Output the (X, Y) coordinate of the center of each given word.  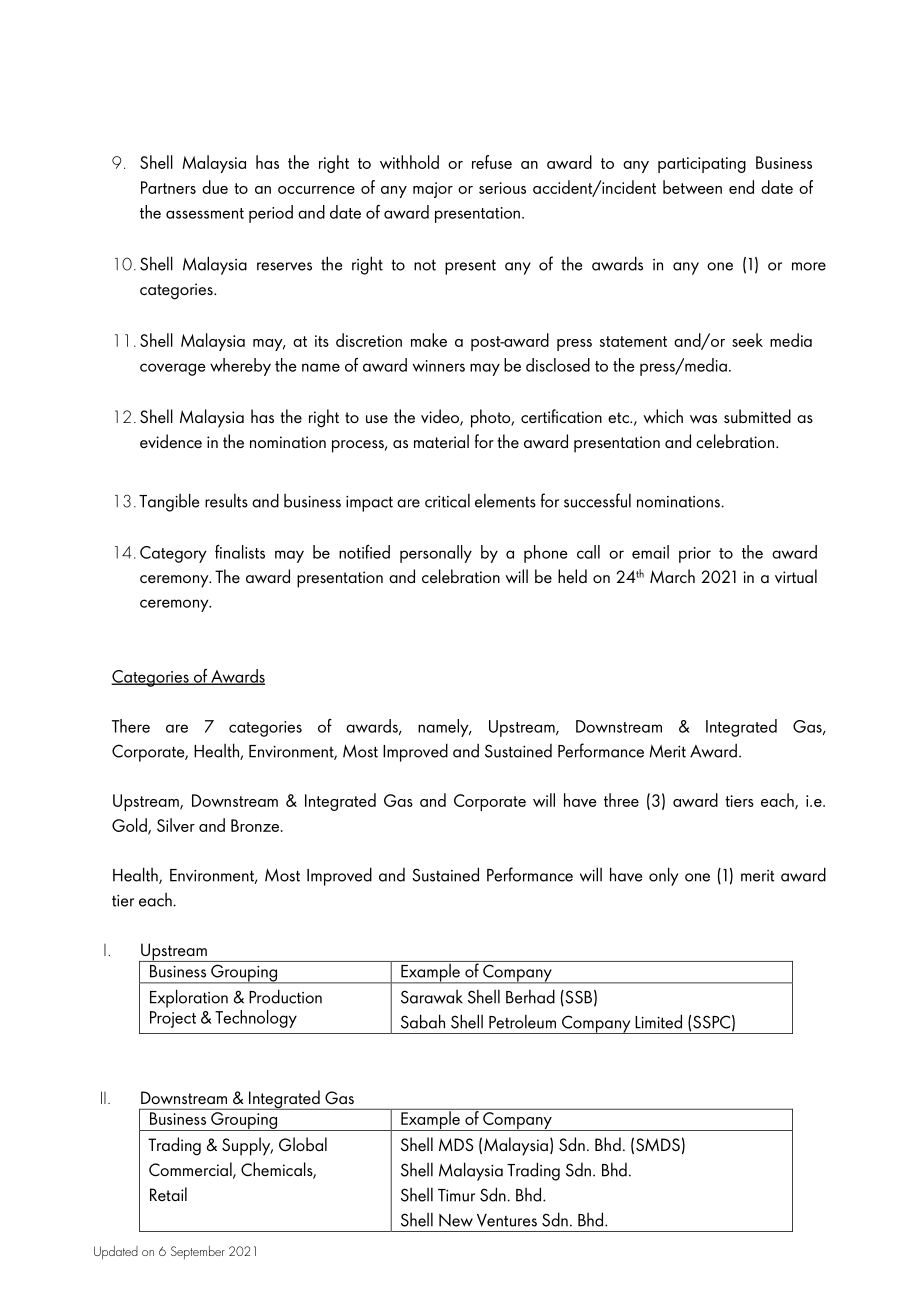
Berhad (530, 996)
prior (695, 555)
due (215, 187)
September (198, 1253)
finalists (240, 552)
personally (436, 554)
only (663, 876)
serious (502, 188)
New (456, 1220)
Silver (176, 825)
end (741, 187)
